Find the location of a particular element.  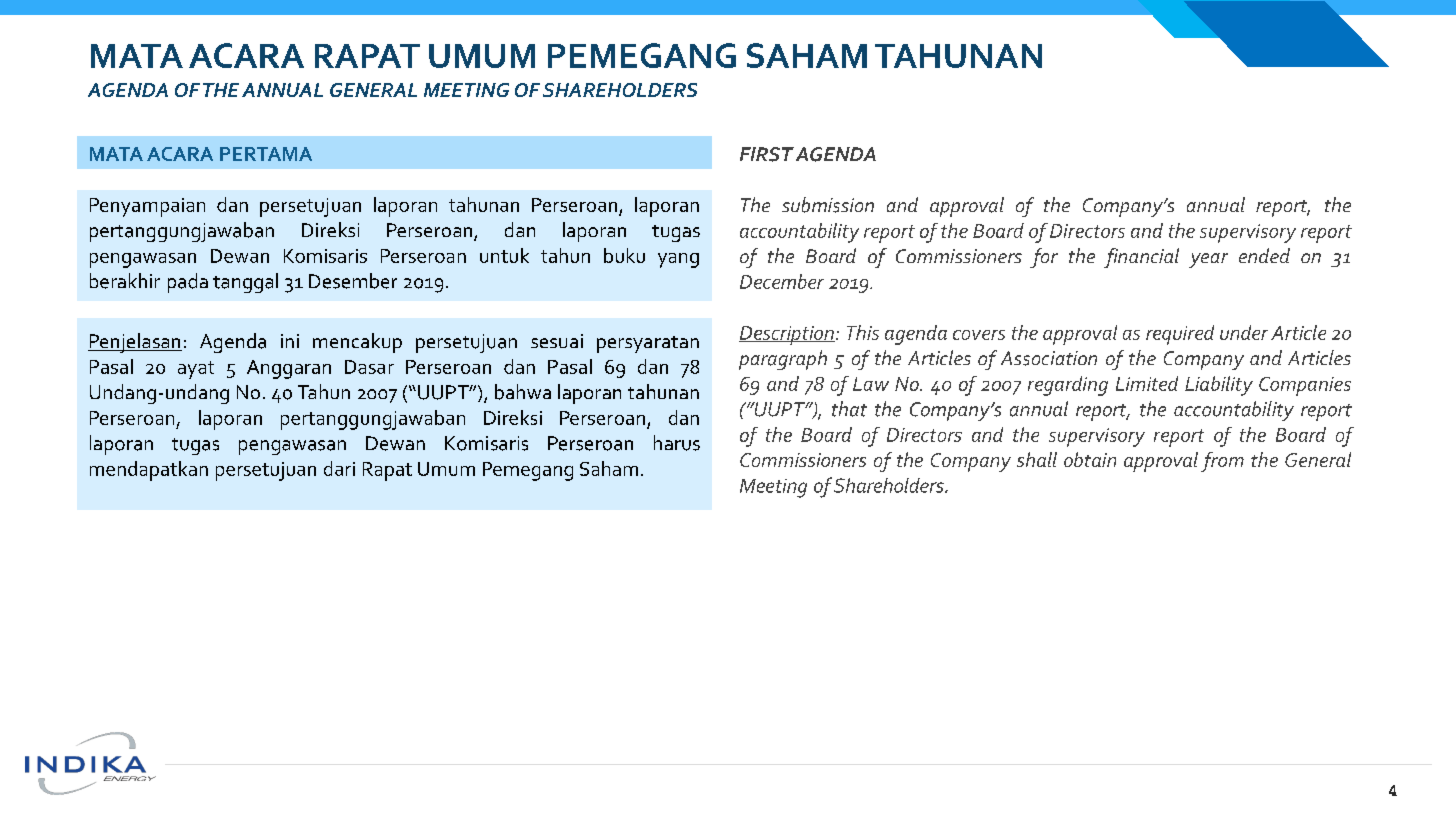

FIRST is located at coordinates (767, 154).
